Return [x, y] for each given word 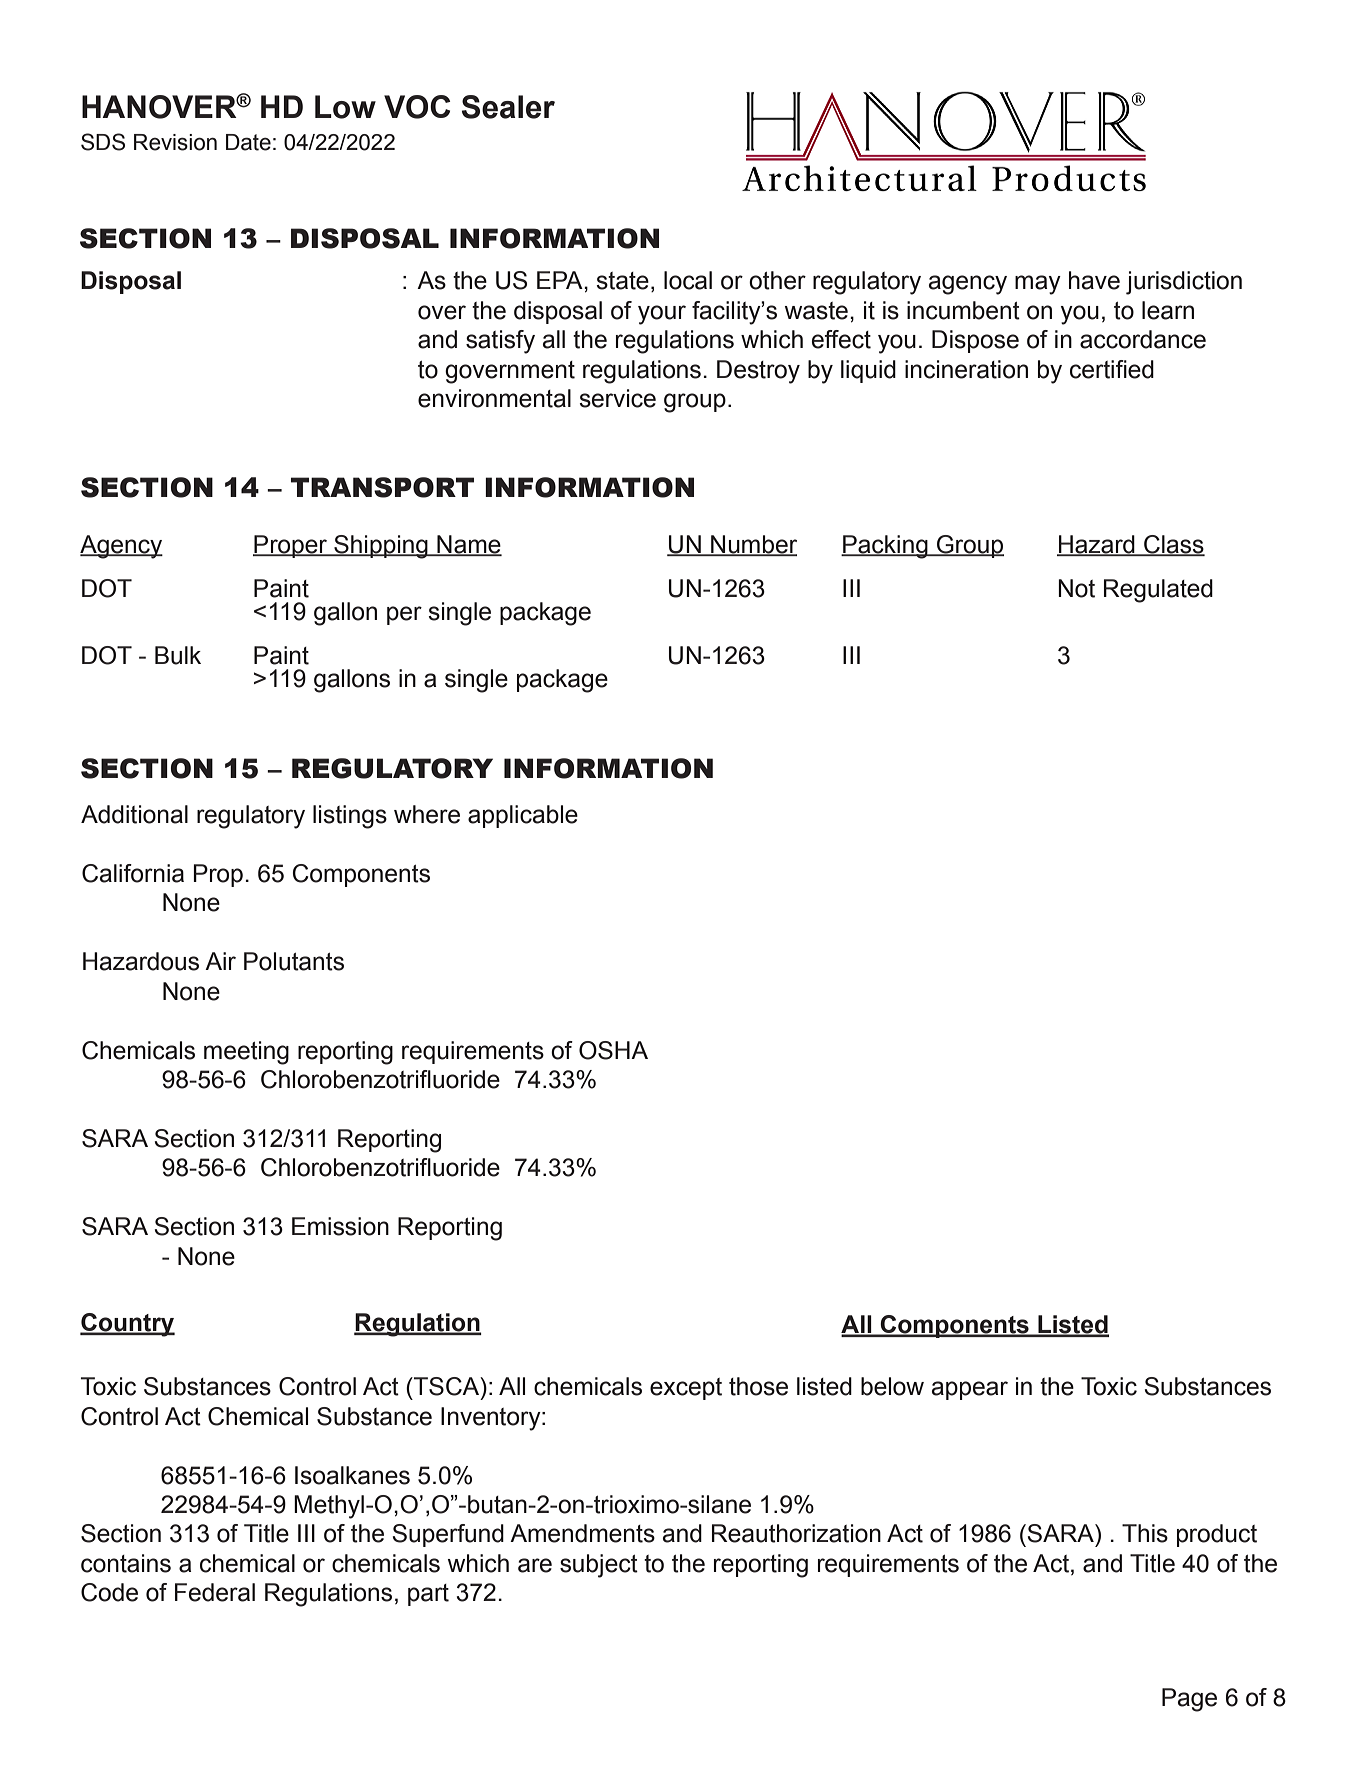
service [617, 398]
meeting [246, 1053]
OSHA [613, 1050]
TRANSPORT [382, 487]
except [686, 1389]
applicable [523, 816]
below [892, 1386]
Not [1076, 588]
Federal [215, 1592]
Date [248, 142]
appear [970, 1390]
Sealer [508, 107]
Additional [134, 814]
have [1094, 280]
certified [1112, 369]
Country [127, 1325]
